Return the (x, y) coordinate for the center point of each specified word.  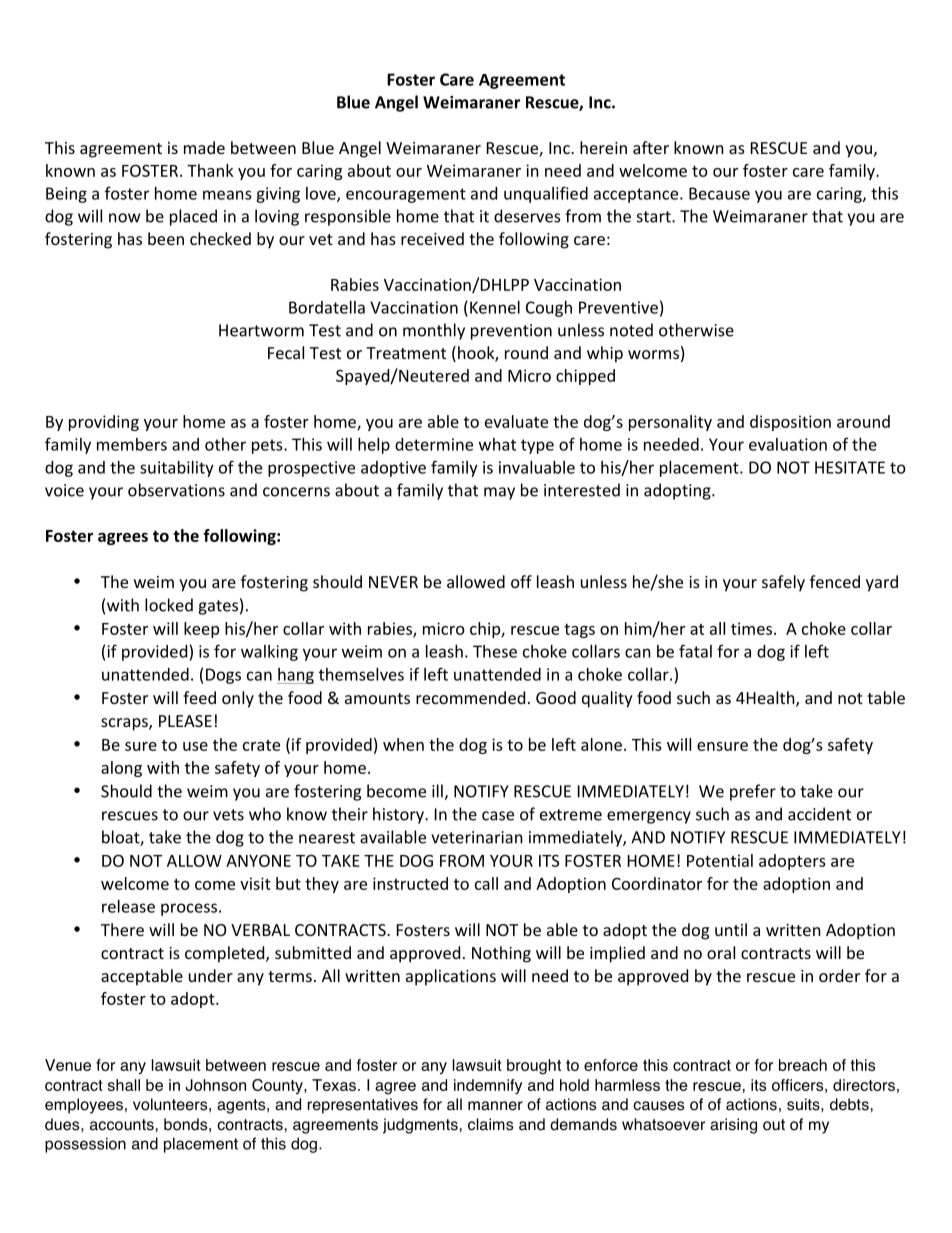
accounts (122, 1125)
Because (719, 193)
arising (733, 1126)
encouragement (406, 195)
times (753, 628)
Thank (210, 170)
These (495, 651)
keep (201, 630)
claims (490, 1124)
